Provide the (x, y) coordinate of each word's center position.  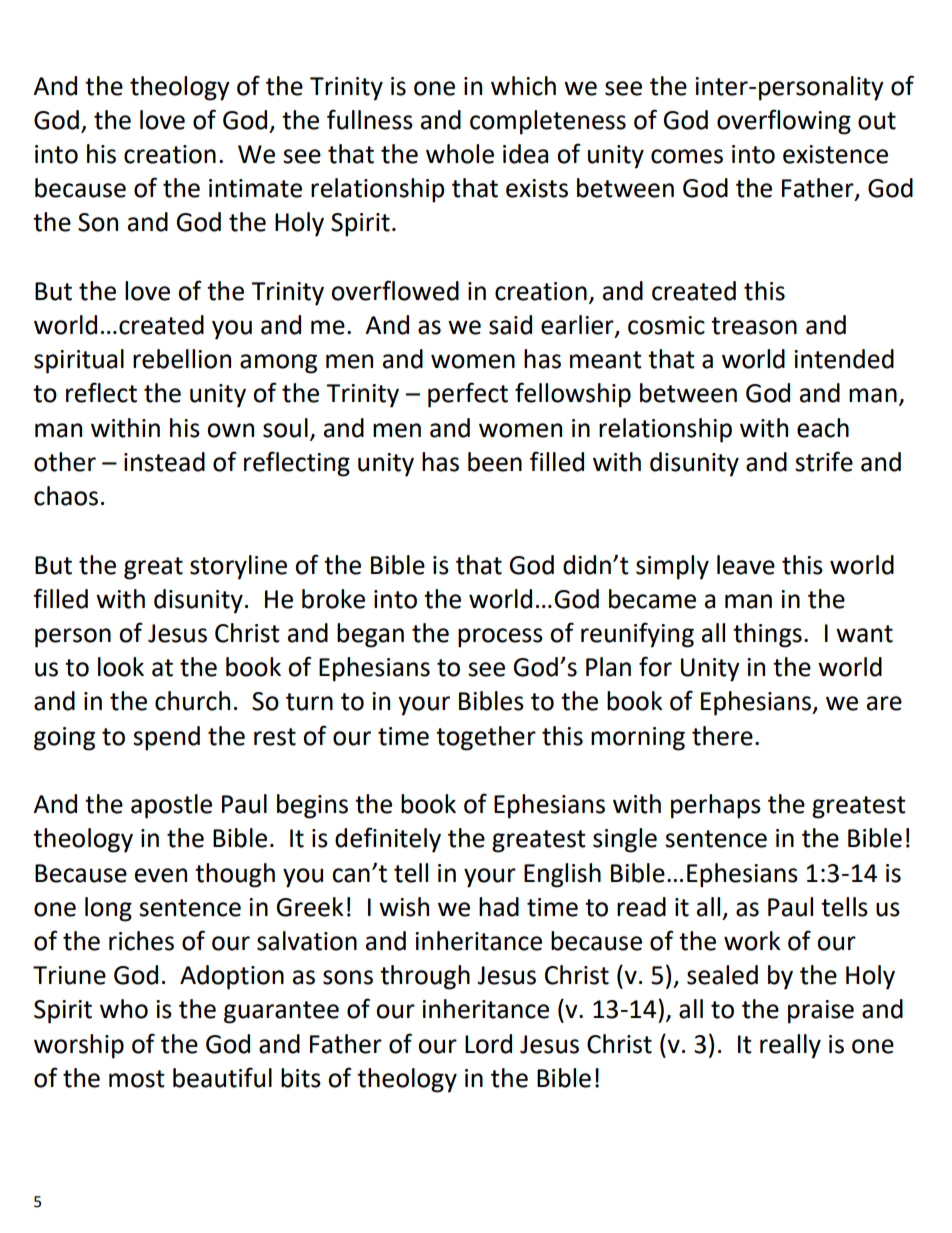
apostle (171, 806)
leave (746, 565)
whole (460, 154)
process (500, 638)
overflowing (784, 122)
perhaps (716, 806)
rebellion (182, 359)
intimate (255, 188)
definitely (388, 840)
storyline (238, 567)
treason (754, 326)
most (137, 1079)
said (510, 325)
